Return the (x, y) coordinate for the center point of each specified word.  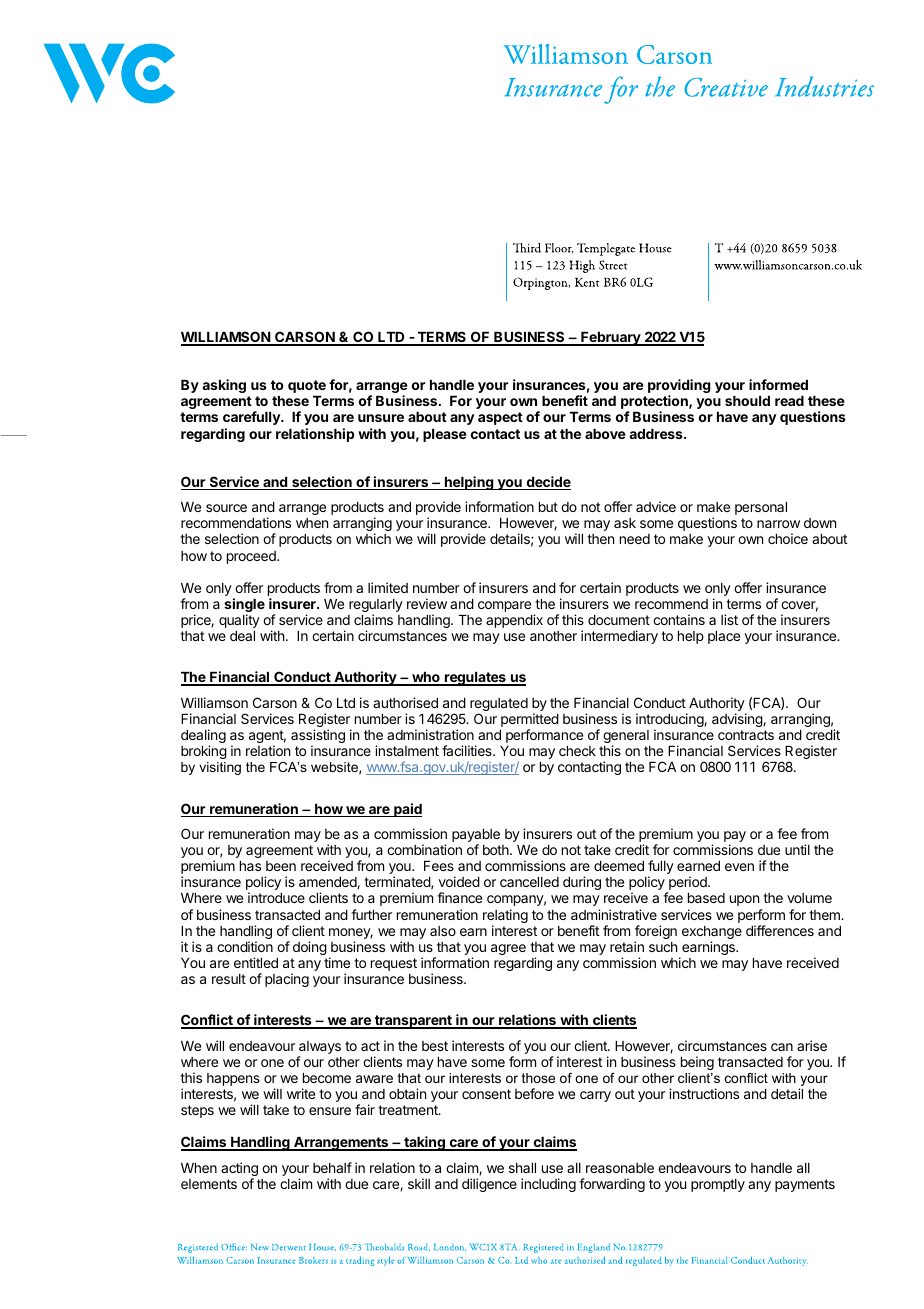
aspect (500, 418)
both (497, 850)
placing (287, 980)
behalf (332, 1167)
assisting (318, 737)
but (548, 507)
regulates (475, 679)
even (739, 867)
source (226, 508)
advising (738, 720)
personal (761, 508)
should (747, 401)
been (281, 866)
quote (307, 386)
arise (812, 1045)
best (435, 1046)
